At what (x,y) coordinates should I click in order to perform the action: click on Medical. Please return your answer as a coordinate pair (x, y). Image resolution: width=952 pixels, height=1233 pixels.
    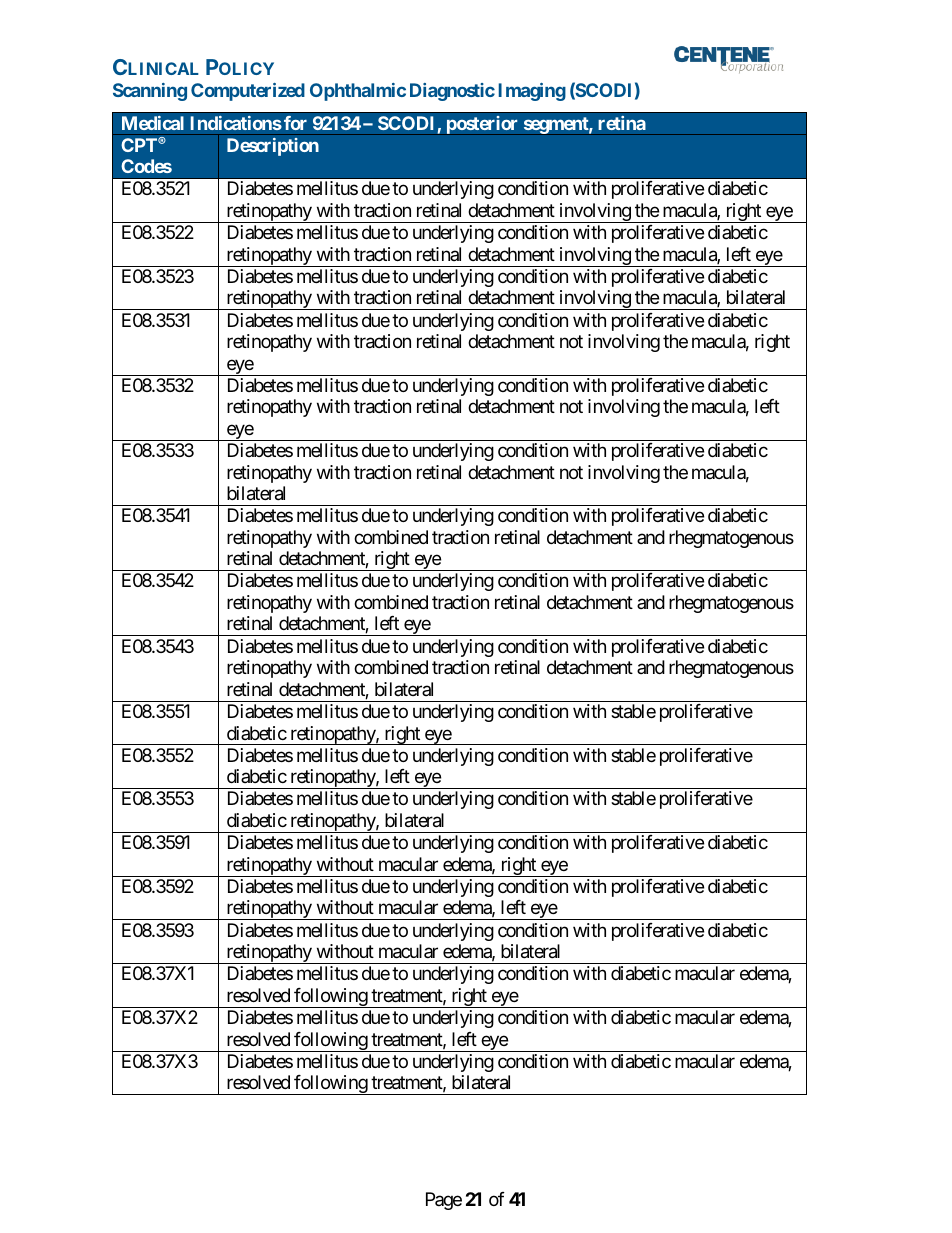
    Looking at the image, I should click on (153, 123).
